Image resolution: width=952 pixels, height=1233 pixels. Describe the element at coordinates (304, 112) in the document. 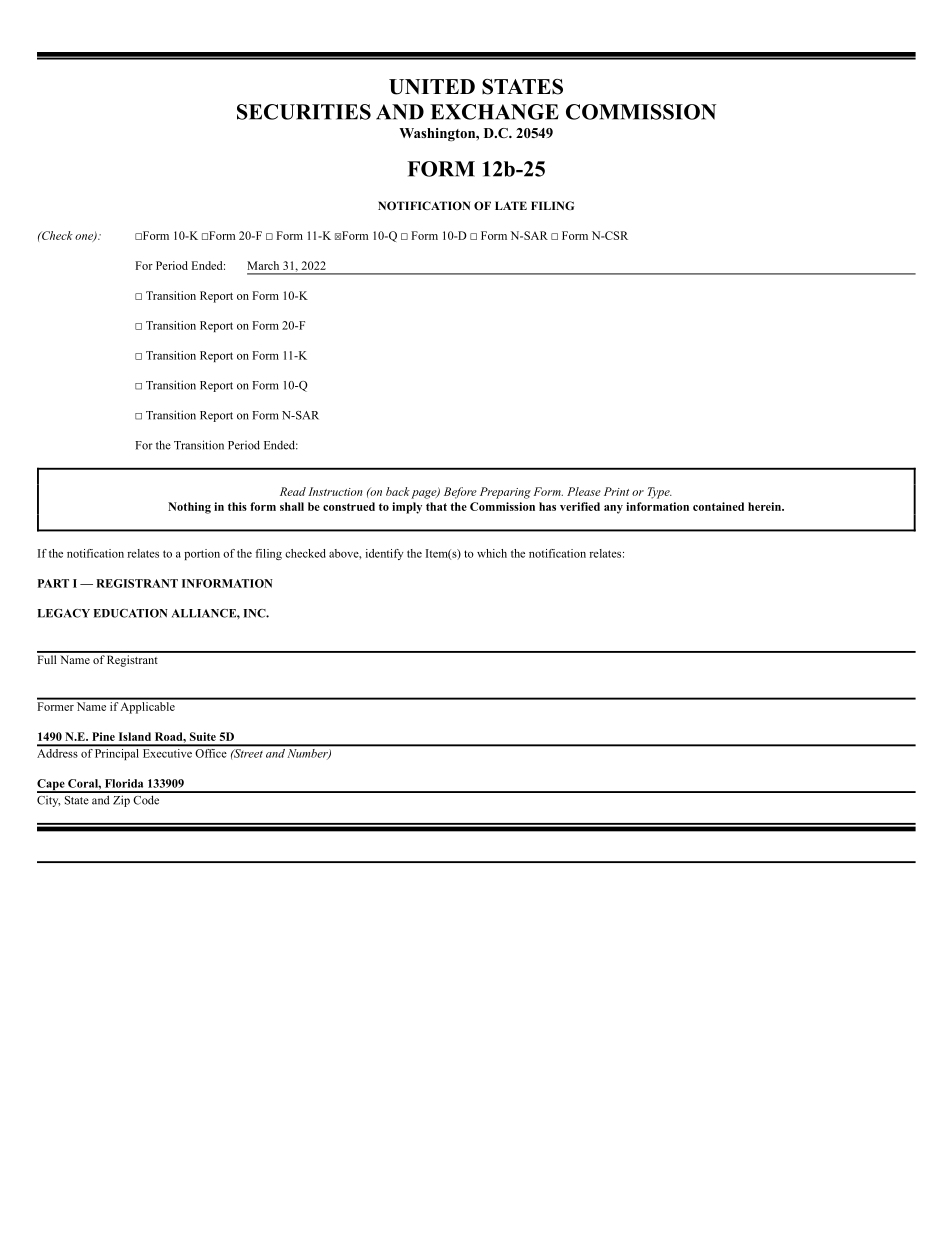

I see `SECURITIES` at that location.
